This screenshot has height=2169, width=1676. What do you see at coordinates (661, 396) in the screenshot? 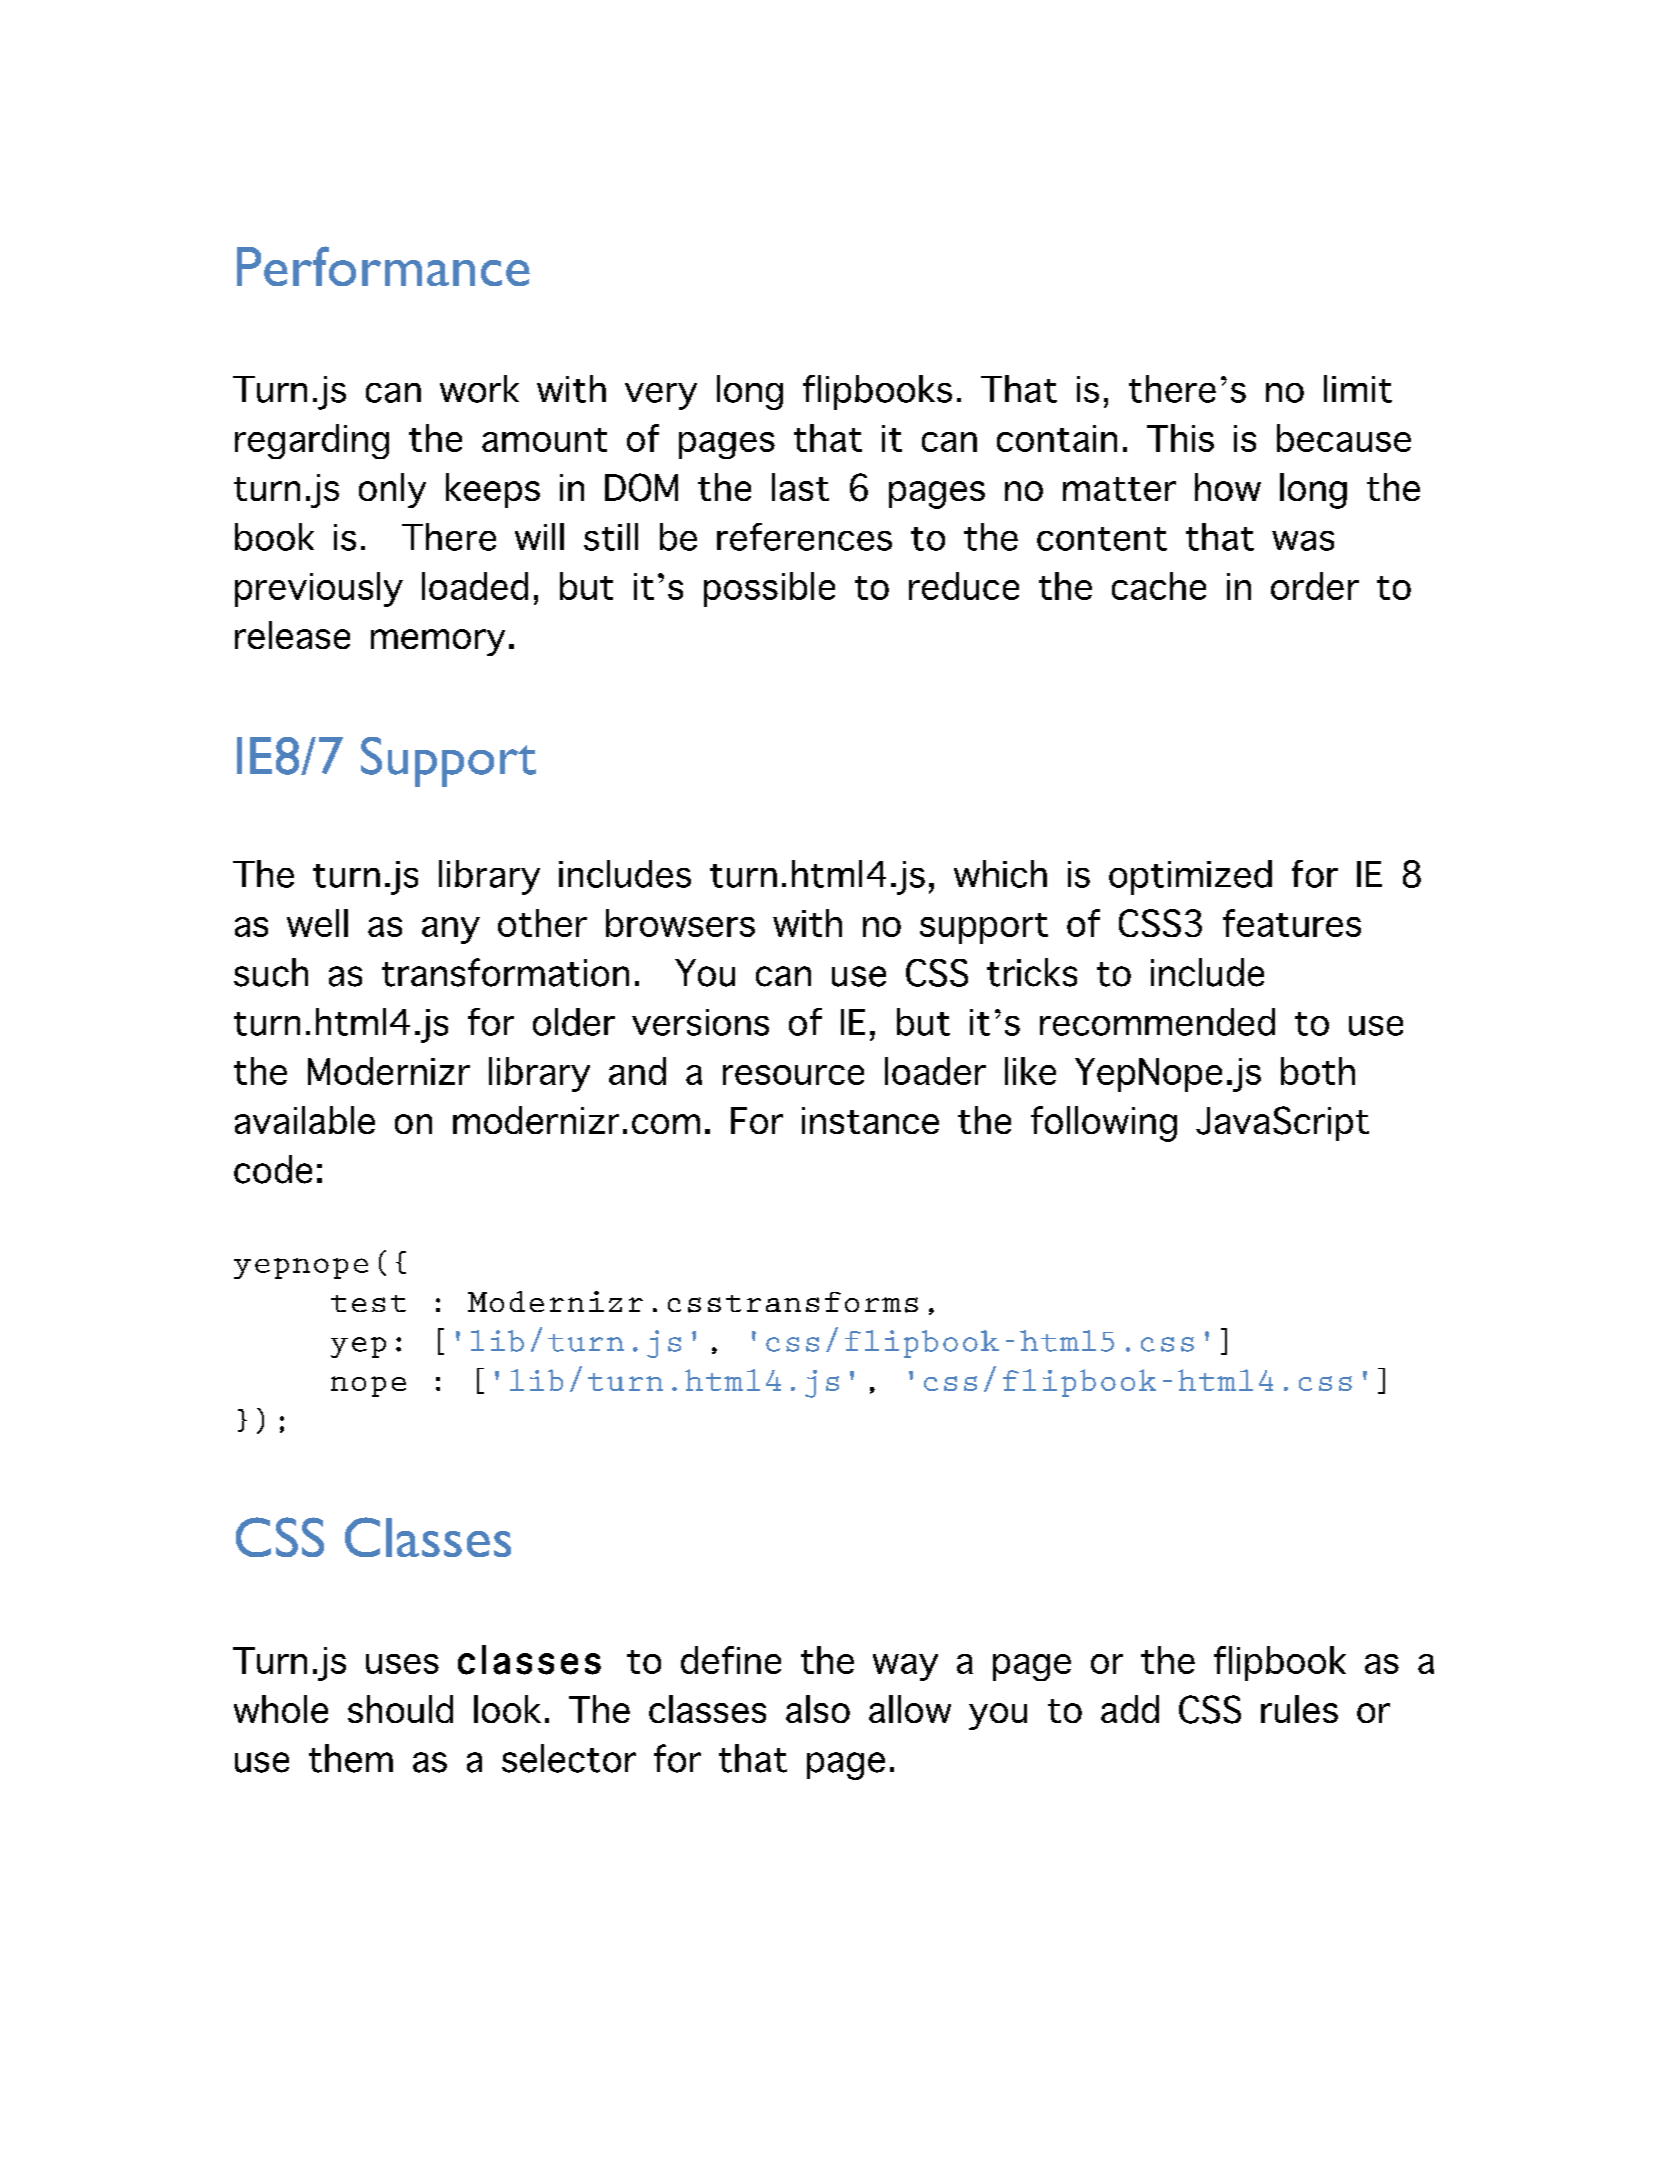
I see `very` at bounding box center [661, 396].
